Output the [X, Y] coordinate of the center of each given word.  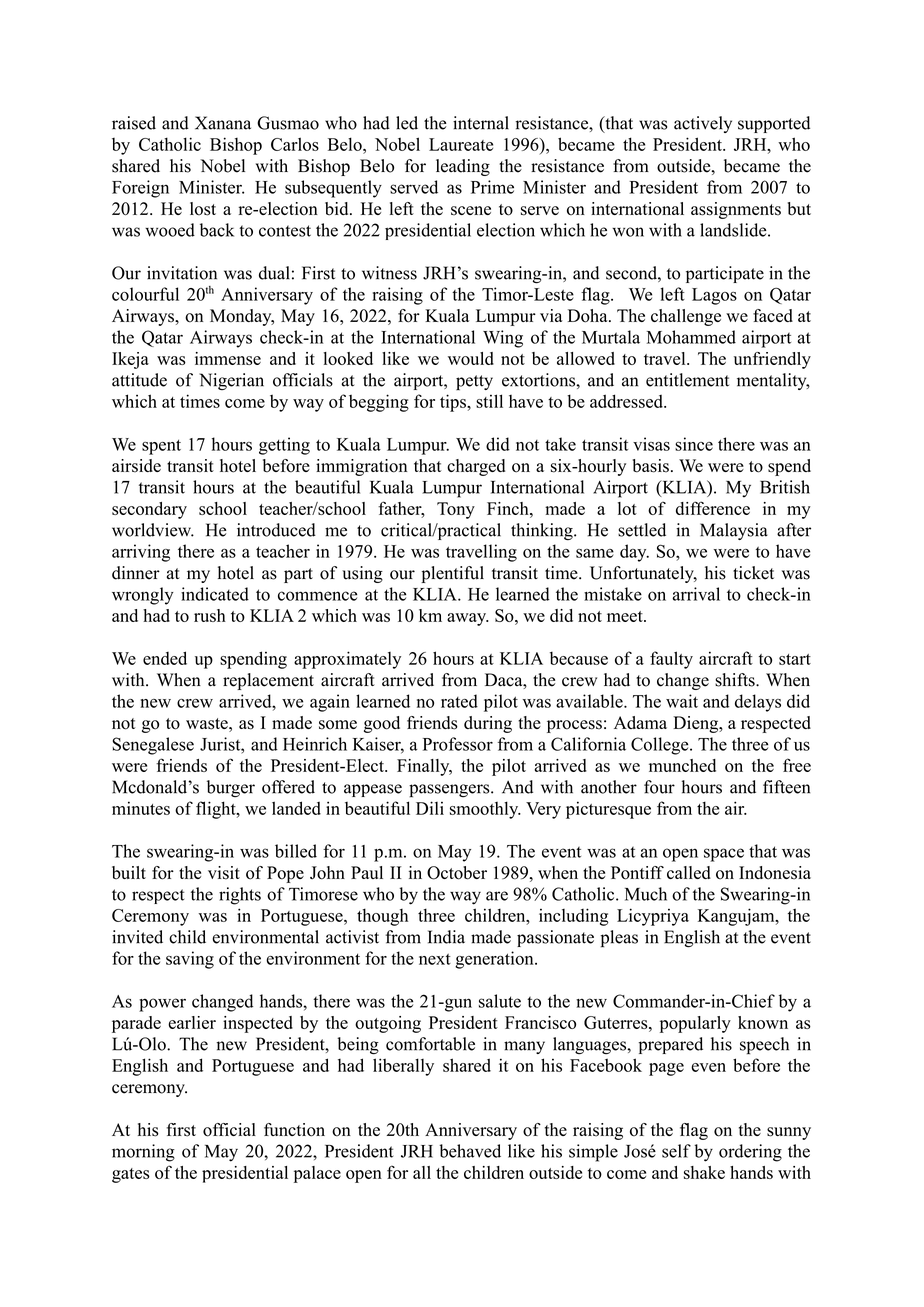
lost [203, 209]
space [724, 855]
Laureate [461, 144]
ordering [750, 1153]
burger [231, 788]
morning [143, 1153]
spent [161, 447]
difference [713, 508]
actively [703, 124]
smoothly [485, 810]
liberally [403, 1067]
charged [476, 467]
